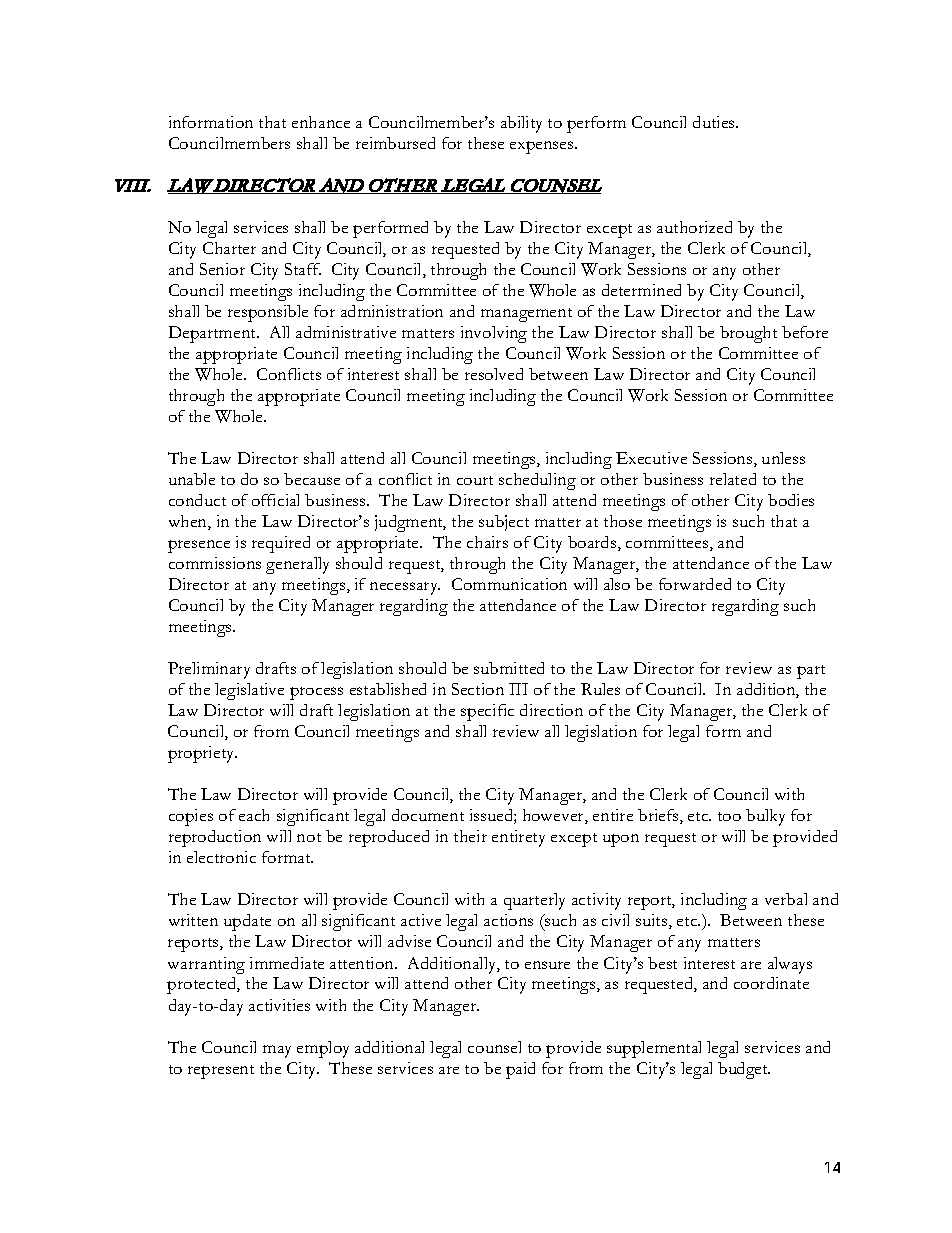 The image size is (952, 1233). I want to click on Communication, so click(509, 584).
